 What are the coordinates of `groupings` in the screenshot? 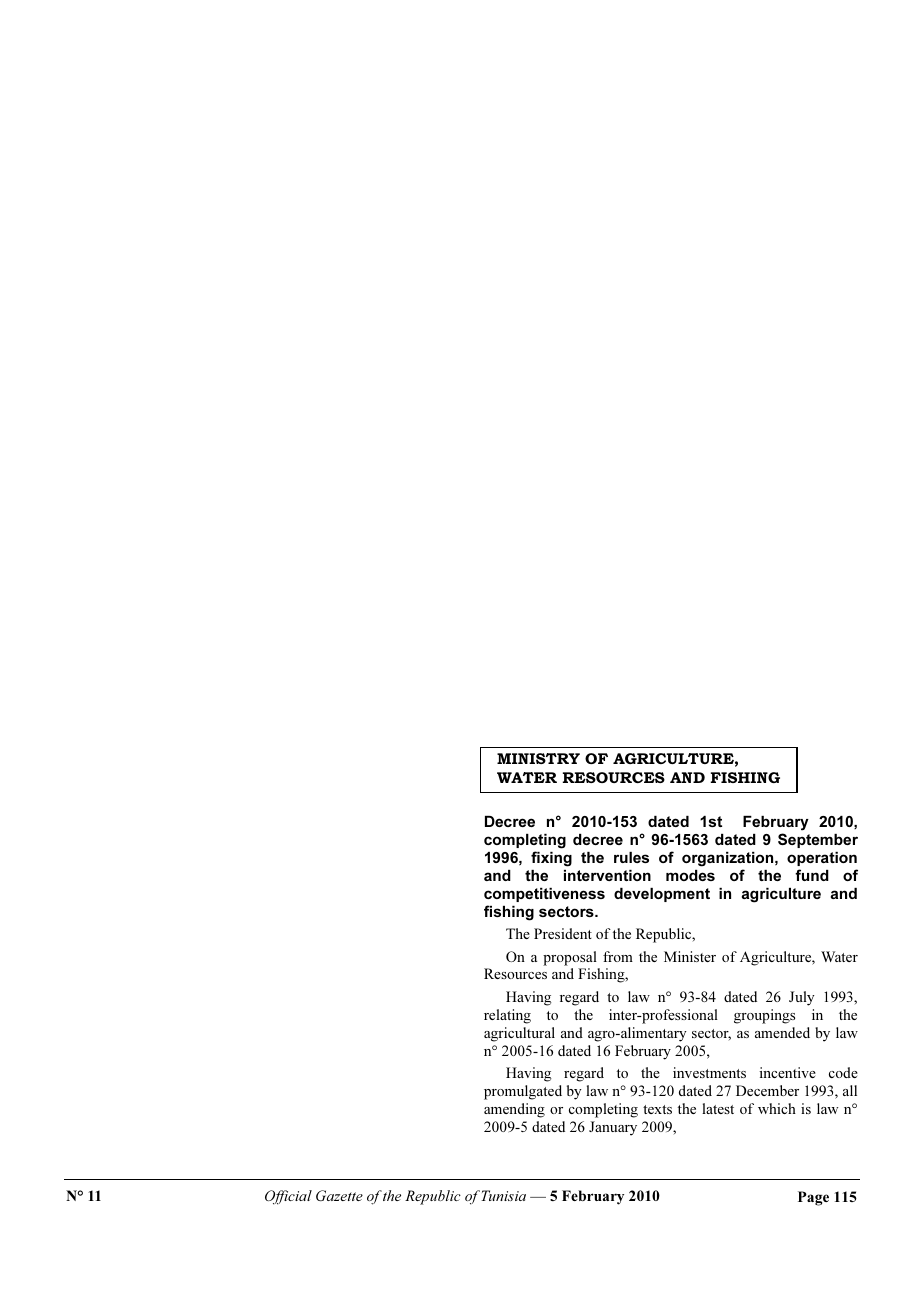 It's located at (764, 1016).
